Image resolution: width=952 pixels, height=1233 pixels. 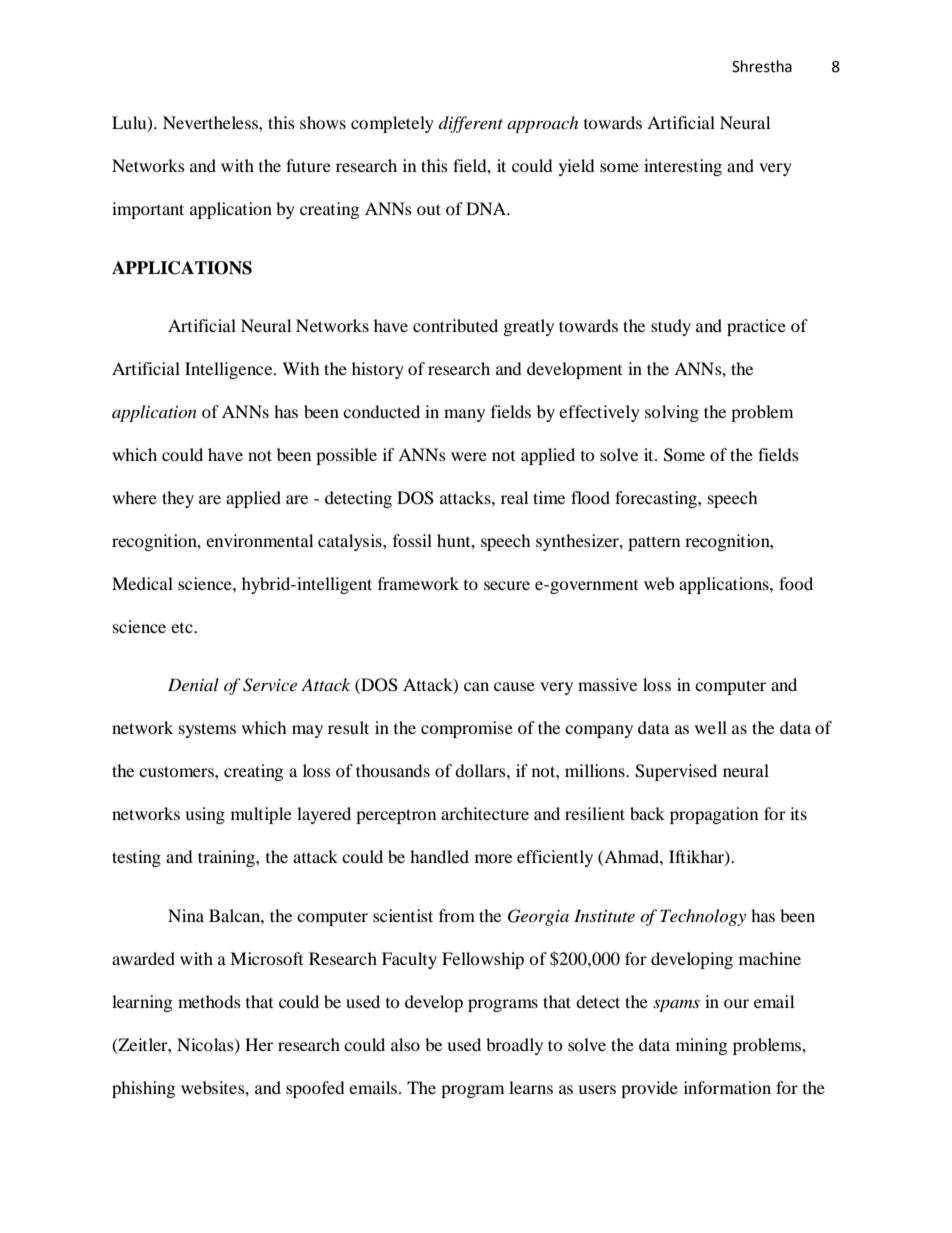 I want to click on Nina, so click(x=186, y=915).
